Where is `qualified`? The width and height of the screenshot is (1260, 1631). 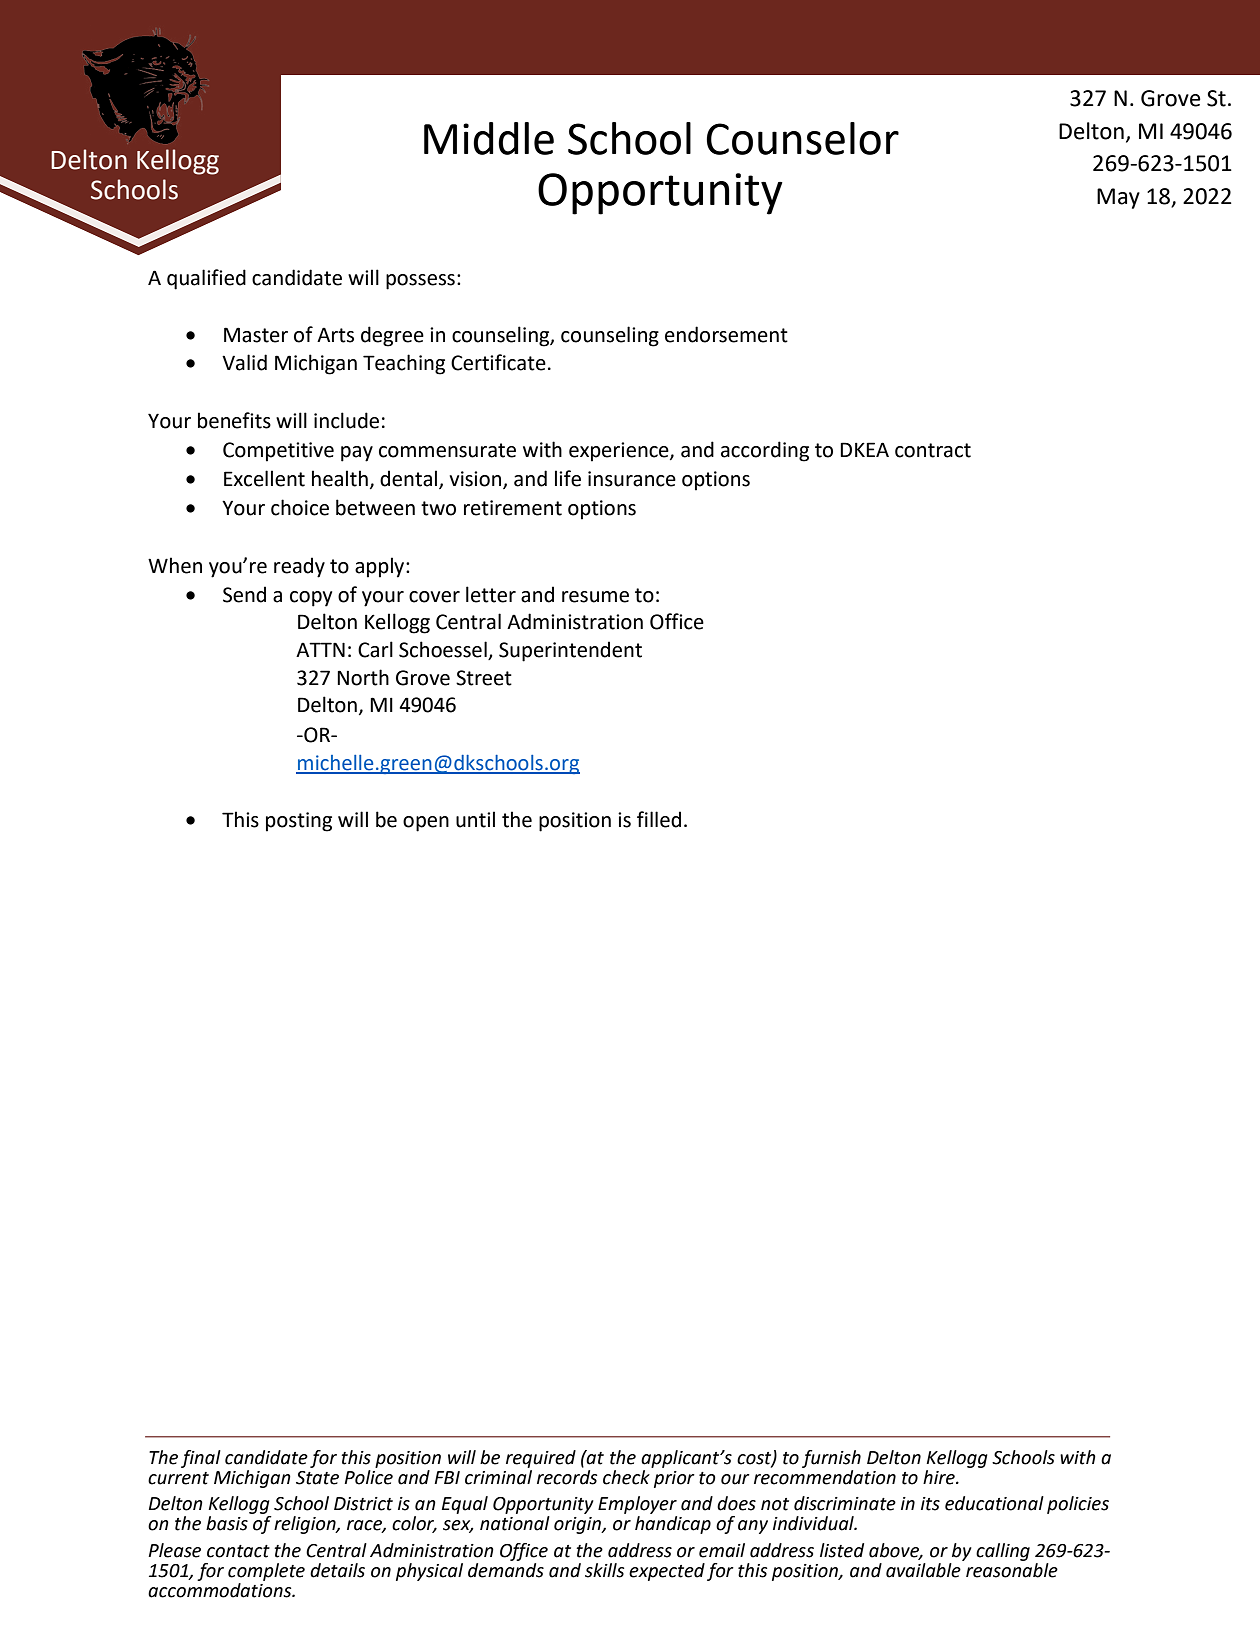
qualified is located at coordinates (206, 279).
